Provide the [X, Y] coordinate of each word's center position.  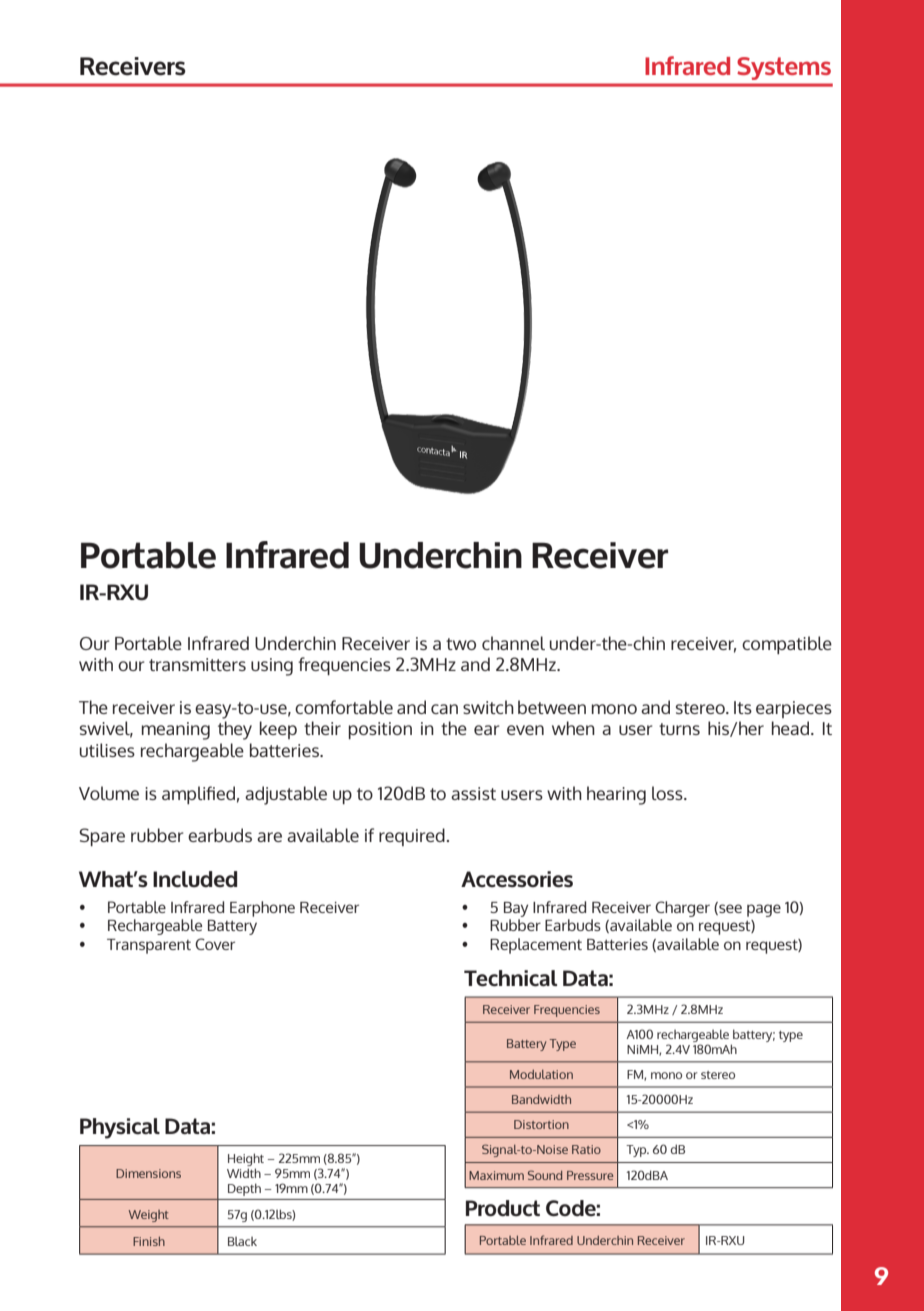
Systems [784, 68]
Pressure [590, 1175]
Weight [149, 1216]
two [461, 644]
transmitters [197, 664]
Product [503, 1208]
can [444, 709]
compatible [787, 645]
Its [743, 707]
